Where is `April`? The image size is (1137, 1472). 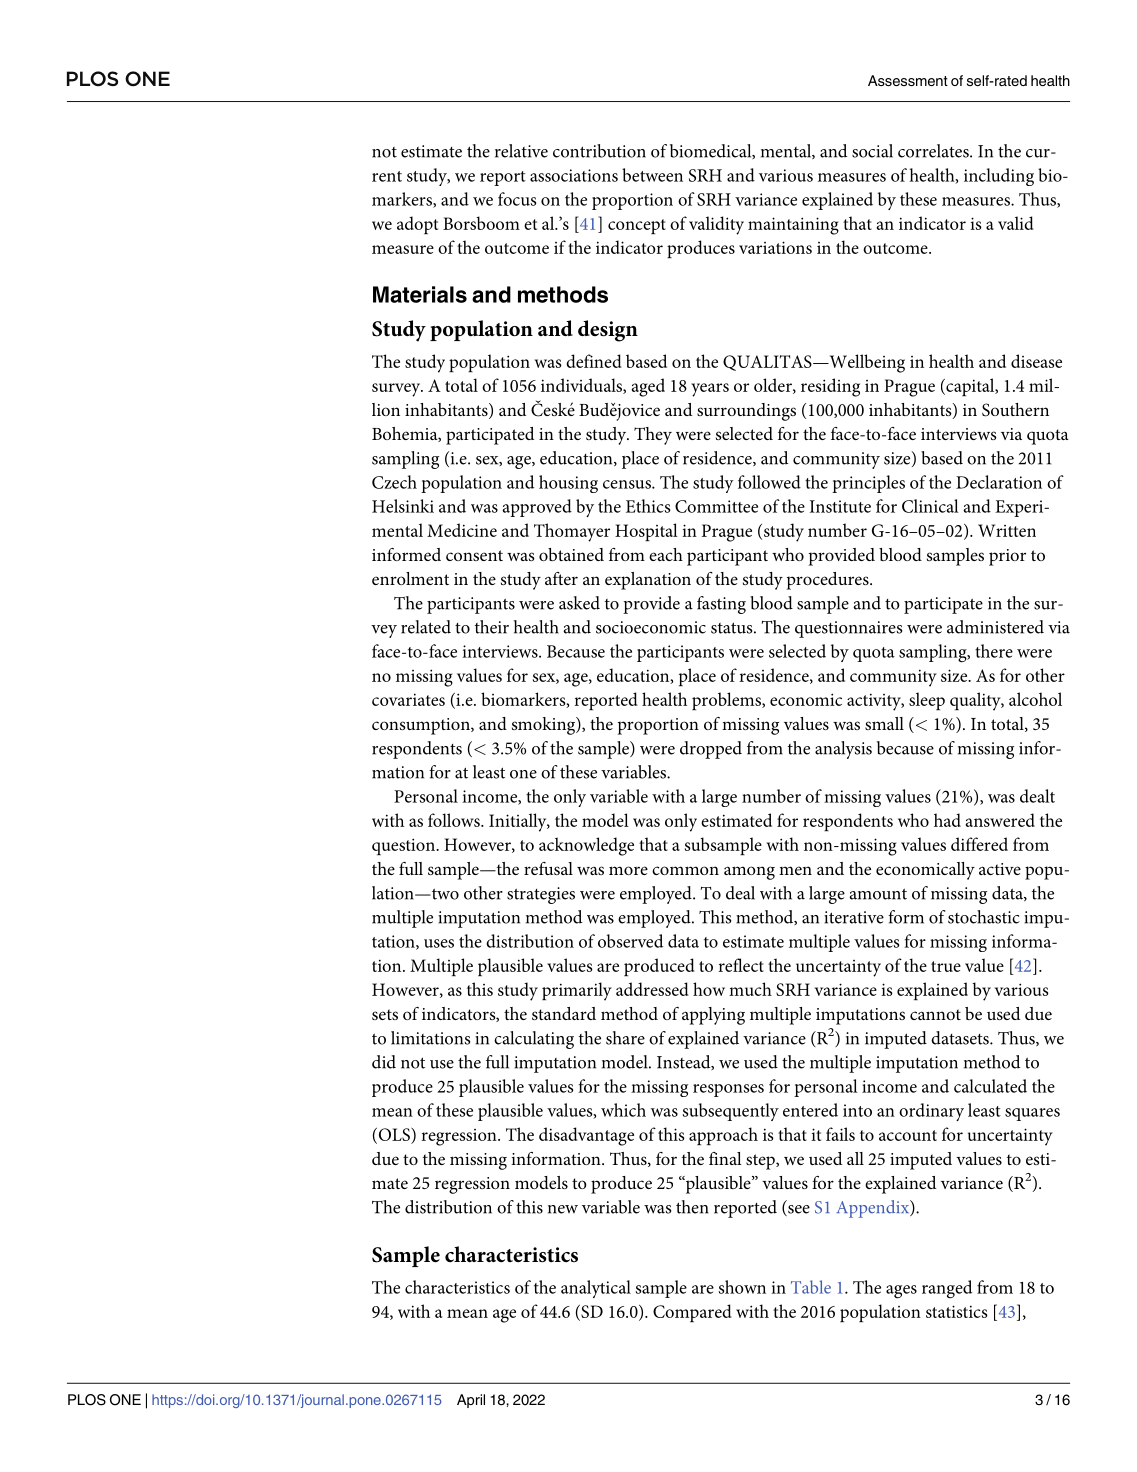
April is located at coordinates (471, 1401).
